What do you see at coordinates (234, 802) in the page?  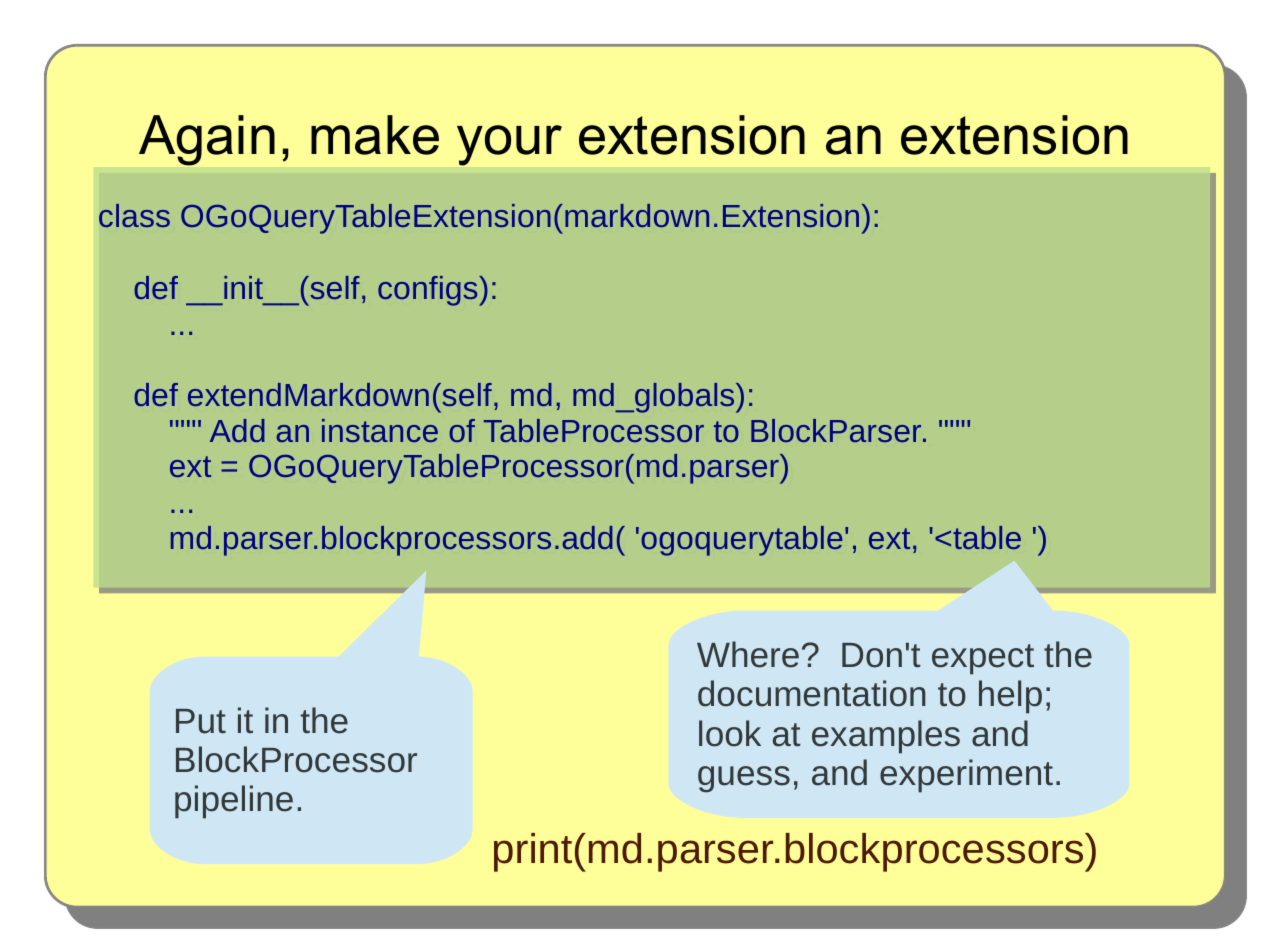 I see `pipeline` at bounding box center [234, 802].
